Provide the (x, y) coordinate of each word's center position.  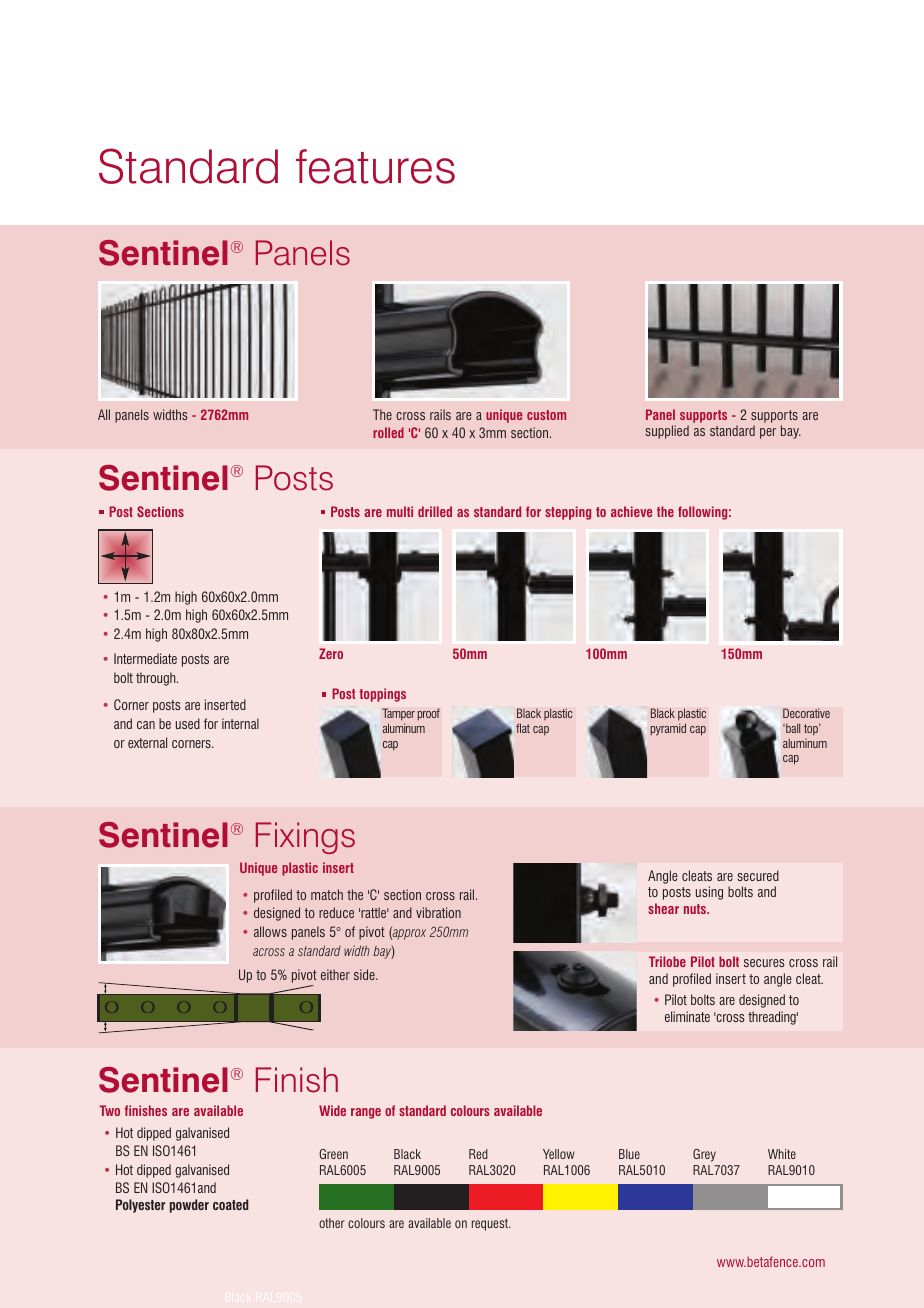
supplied (667, 432)
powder (189, 1206)
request (491, 1224)
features (375, 166)
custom (546, 415)
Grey (704, 1155)
